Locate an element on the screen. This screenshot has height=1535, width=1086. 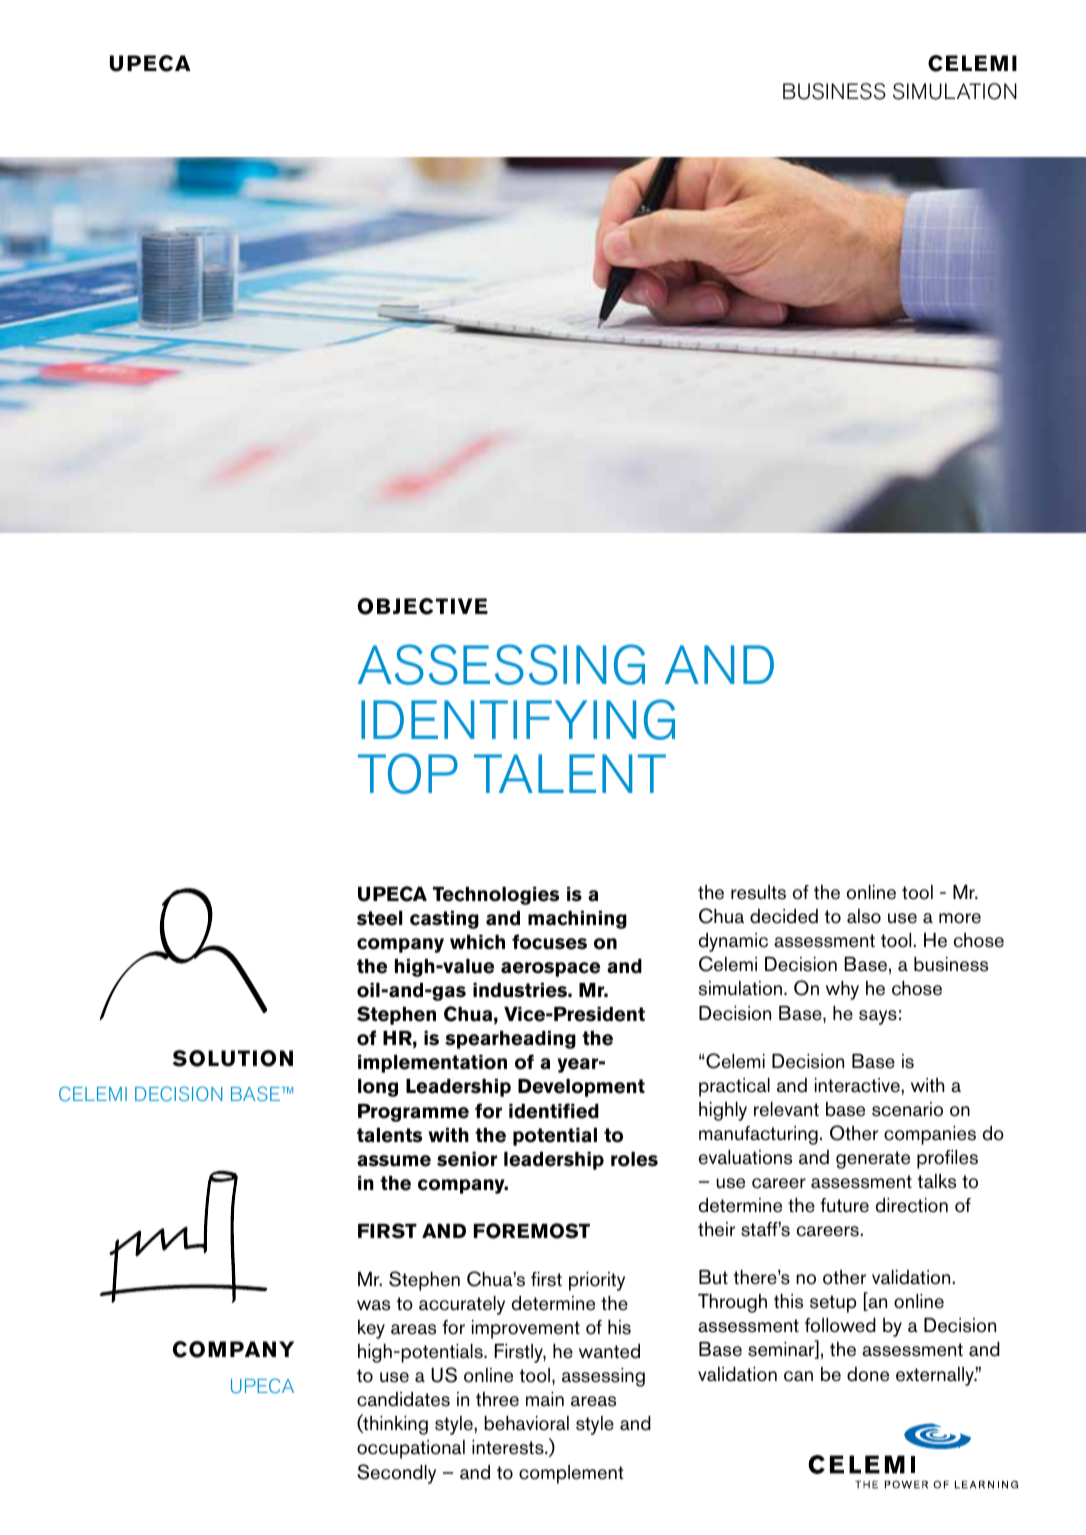
done is located at coordinates (868, 1374).
